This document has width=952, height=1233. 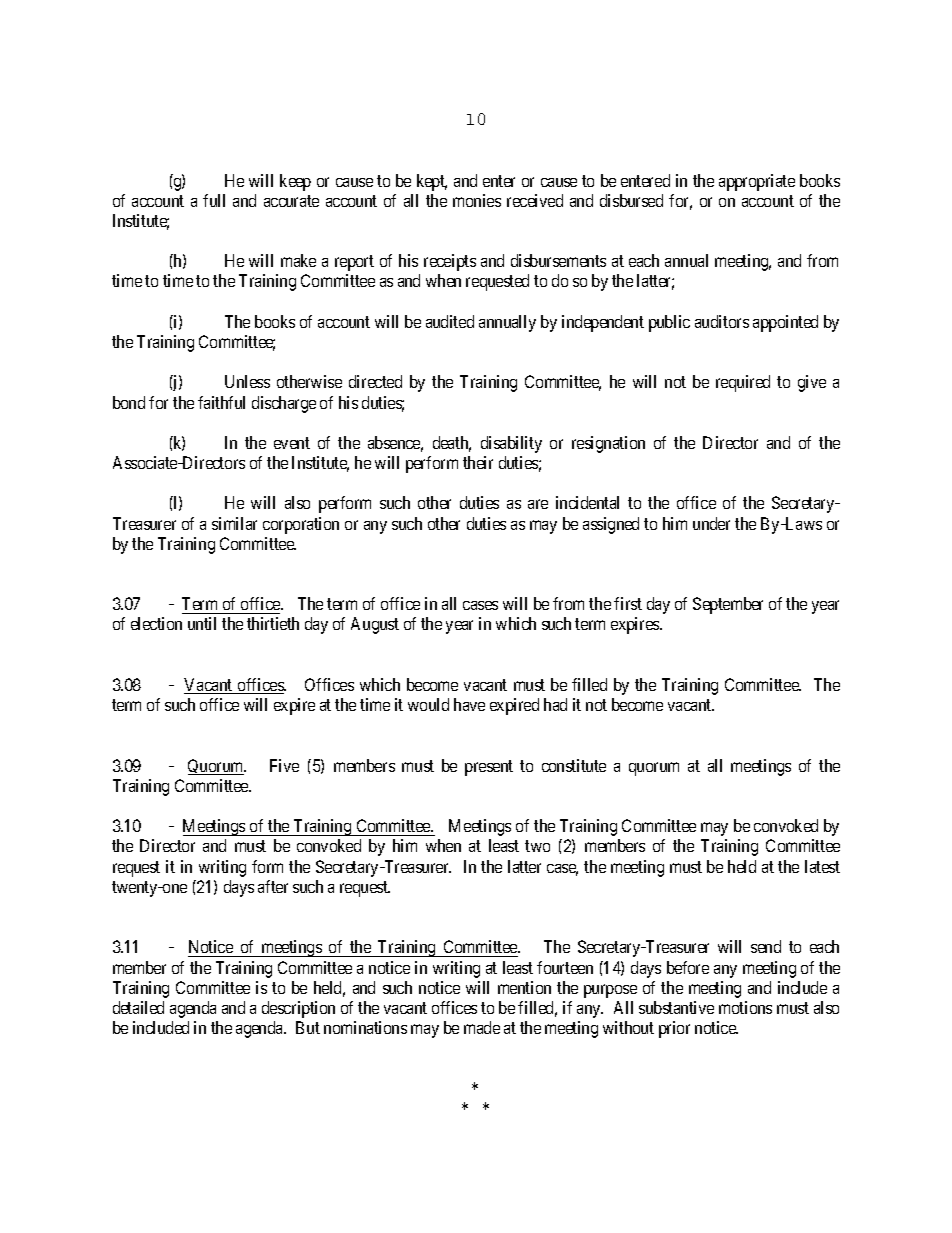 What do you see at coordinates (711, 523) in the document?
I see `under` at bounding box center [711, 523].
